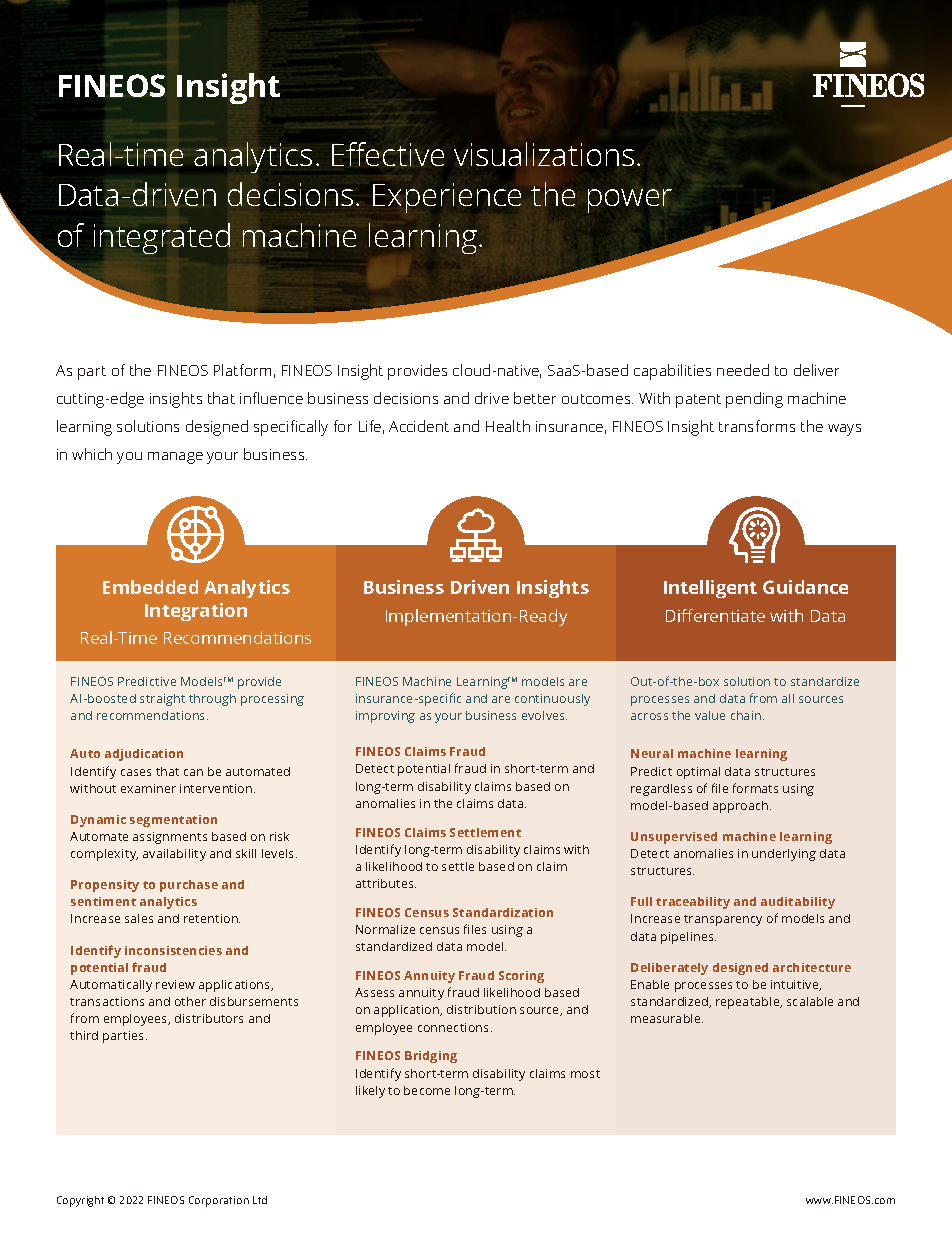 The width and height of the document is (952, 1233). What do you see at coordinates (175, 458) in the document?
I see `manage` at bounding box center [175, 458].
